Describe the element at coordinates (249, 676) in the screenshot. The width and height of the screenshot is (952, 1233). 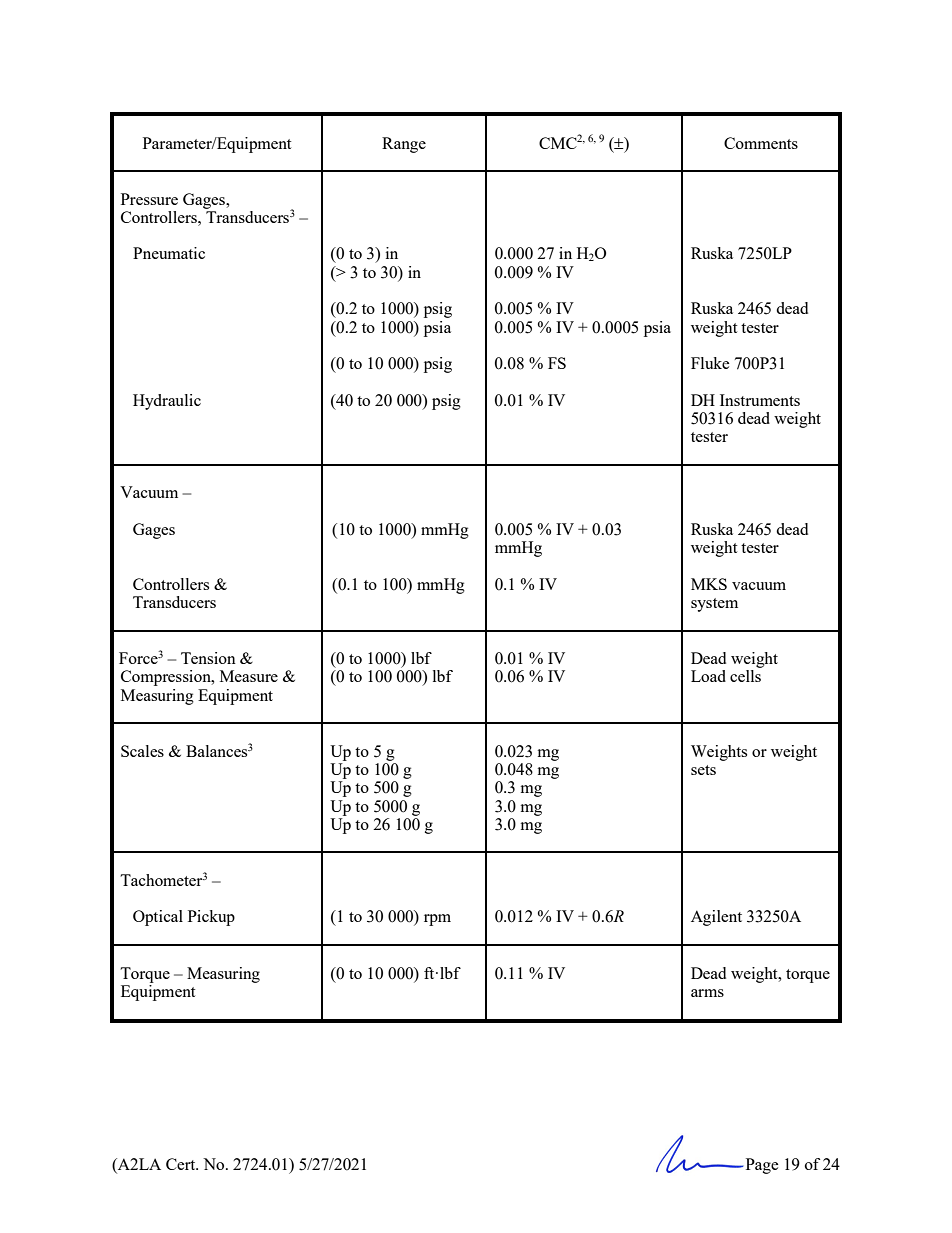
I see `Measure` at that location.
